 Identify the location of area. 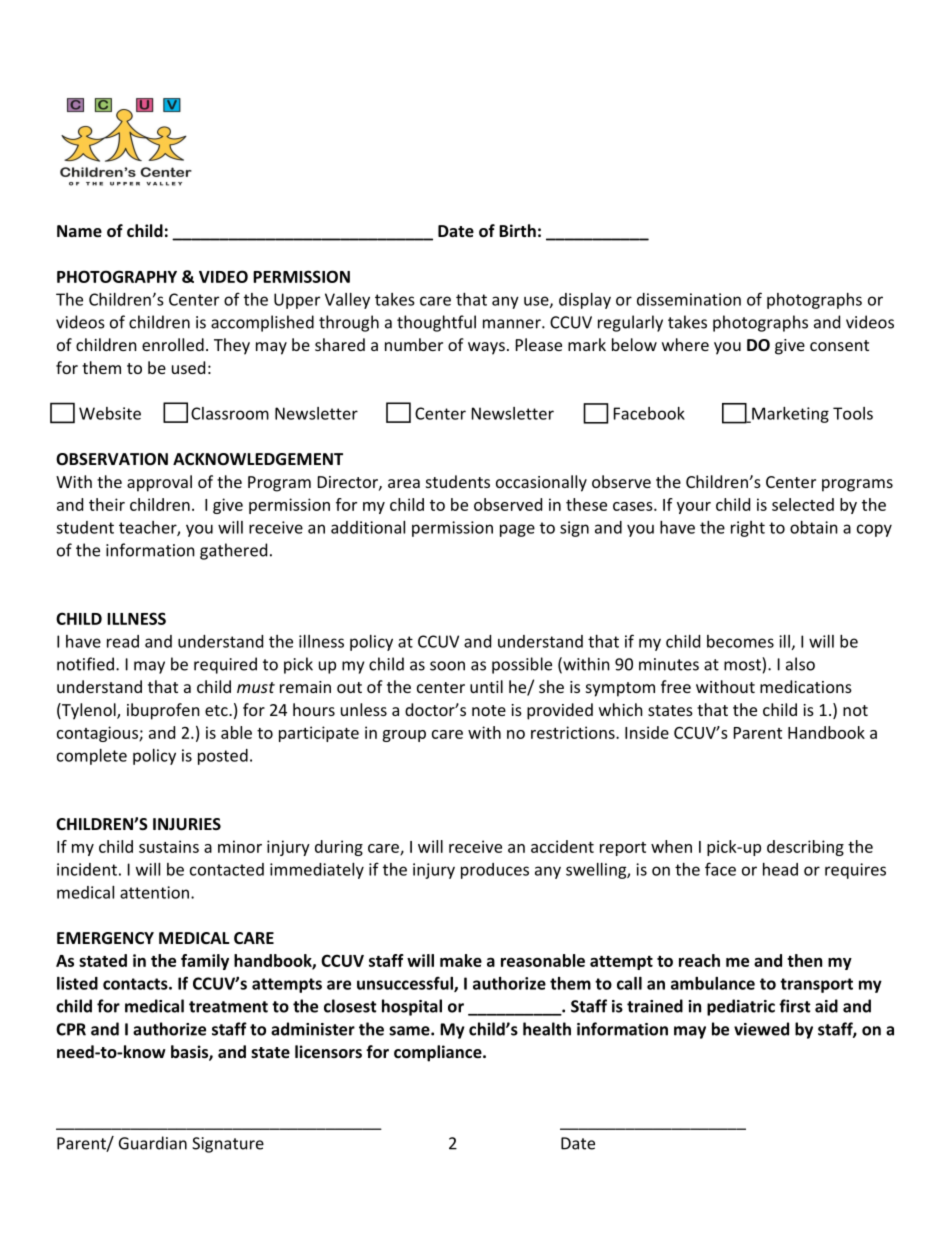
(404, 483).
